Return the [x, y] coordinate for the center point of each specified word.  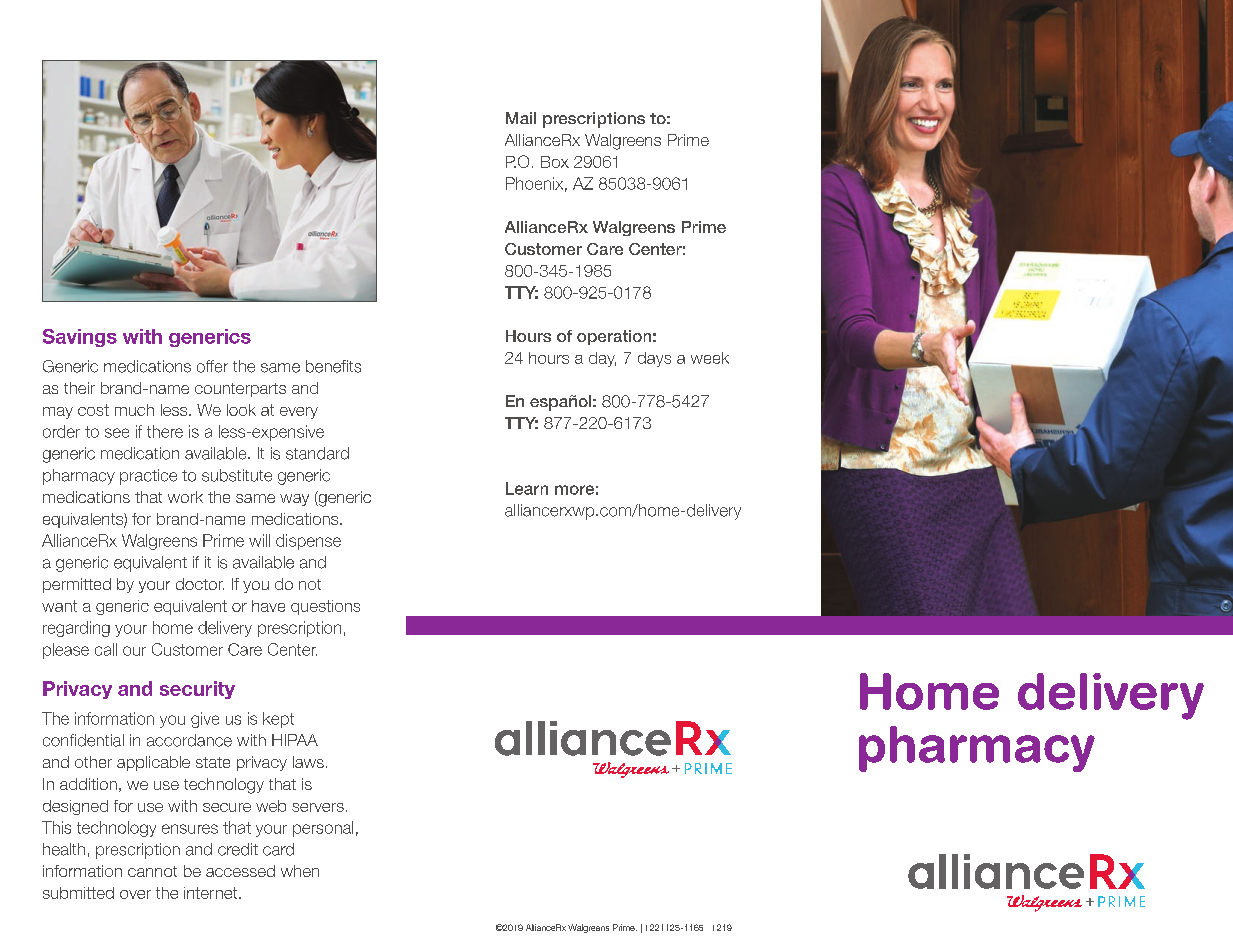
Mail [521, 118]
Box [555, 162]
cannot [152, 871]
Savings [80, 338]
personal [323, 829]
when [300, 871]
